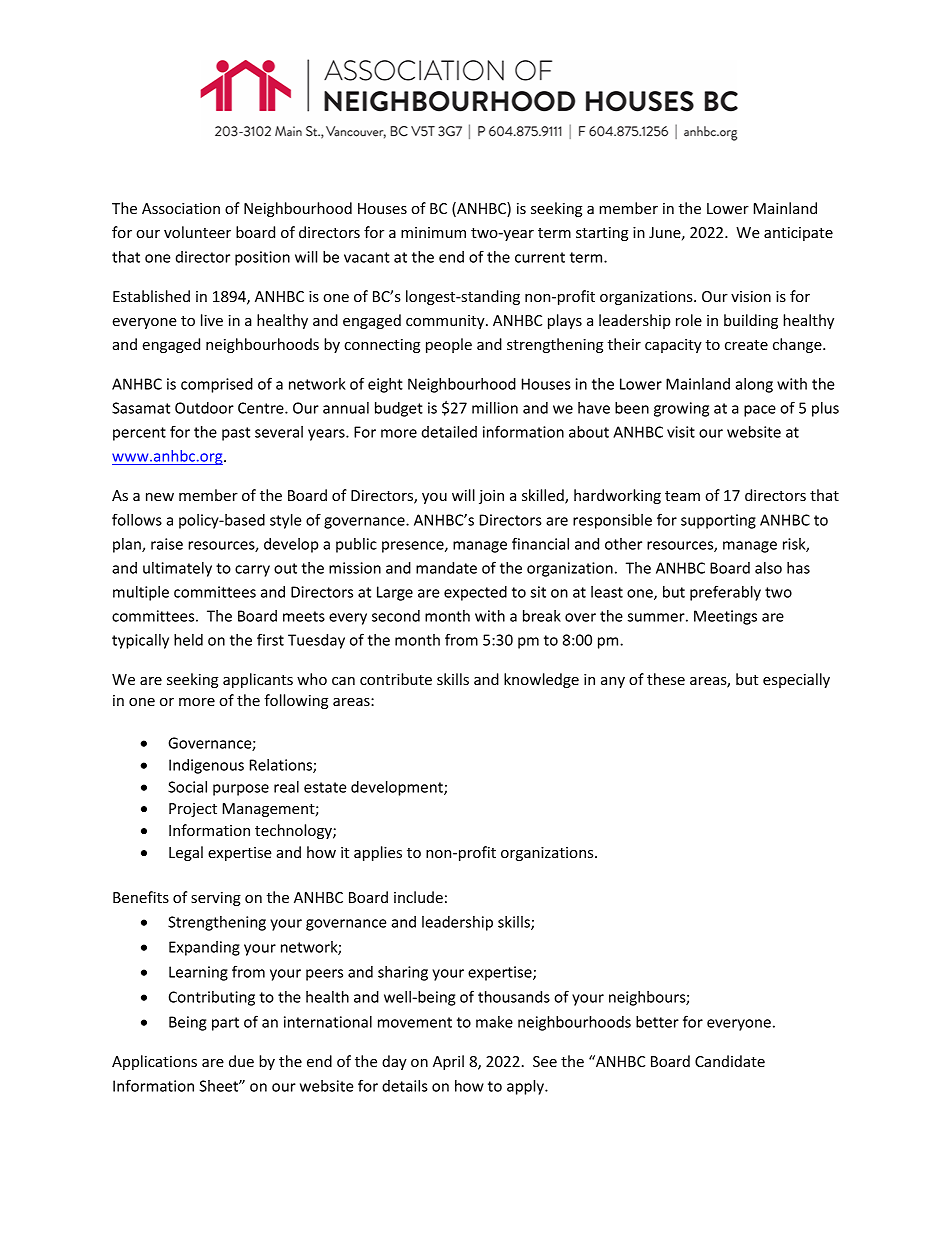 The image size is (952, 1233). Describe the element at coordinates (433, 232) in the image. I see `minimum` at that location.
